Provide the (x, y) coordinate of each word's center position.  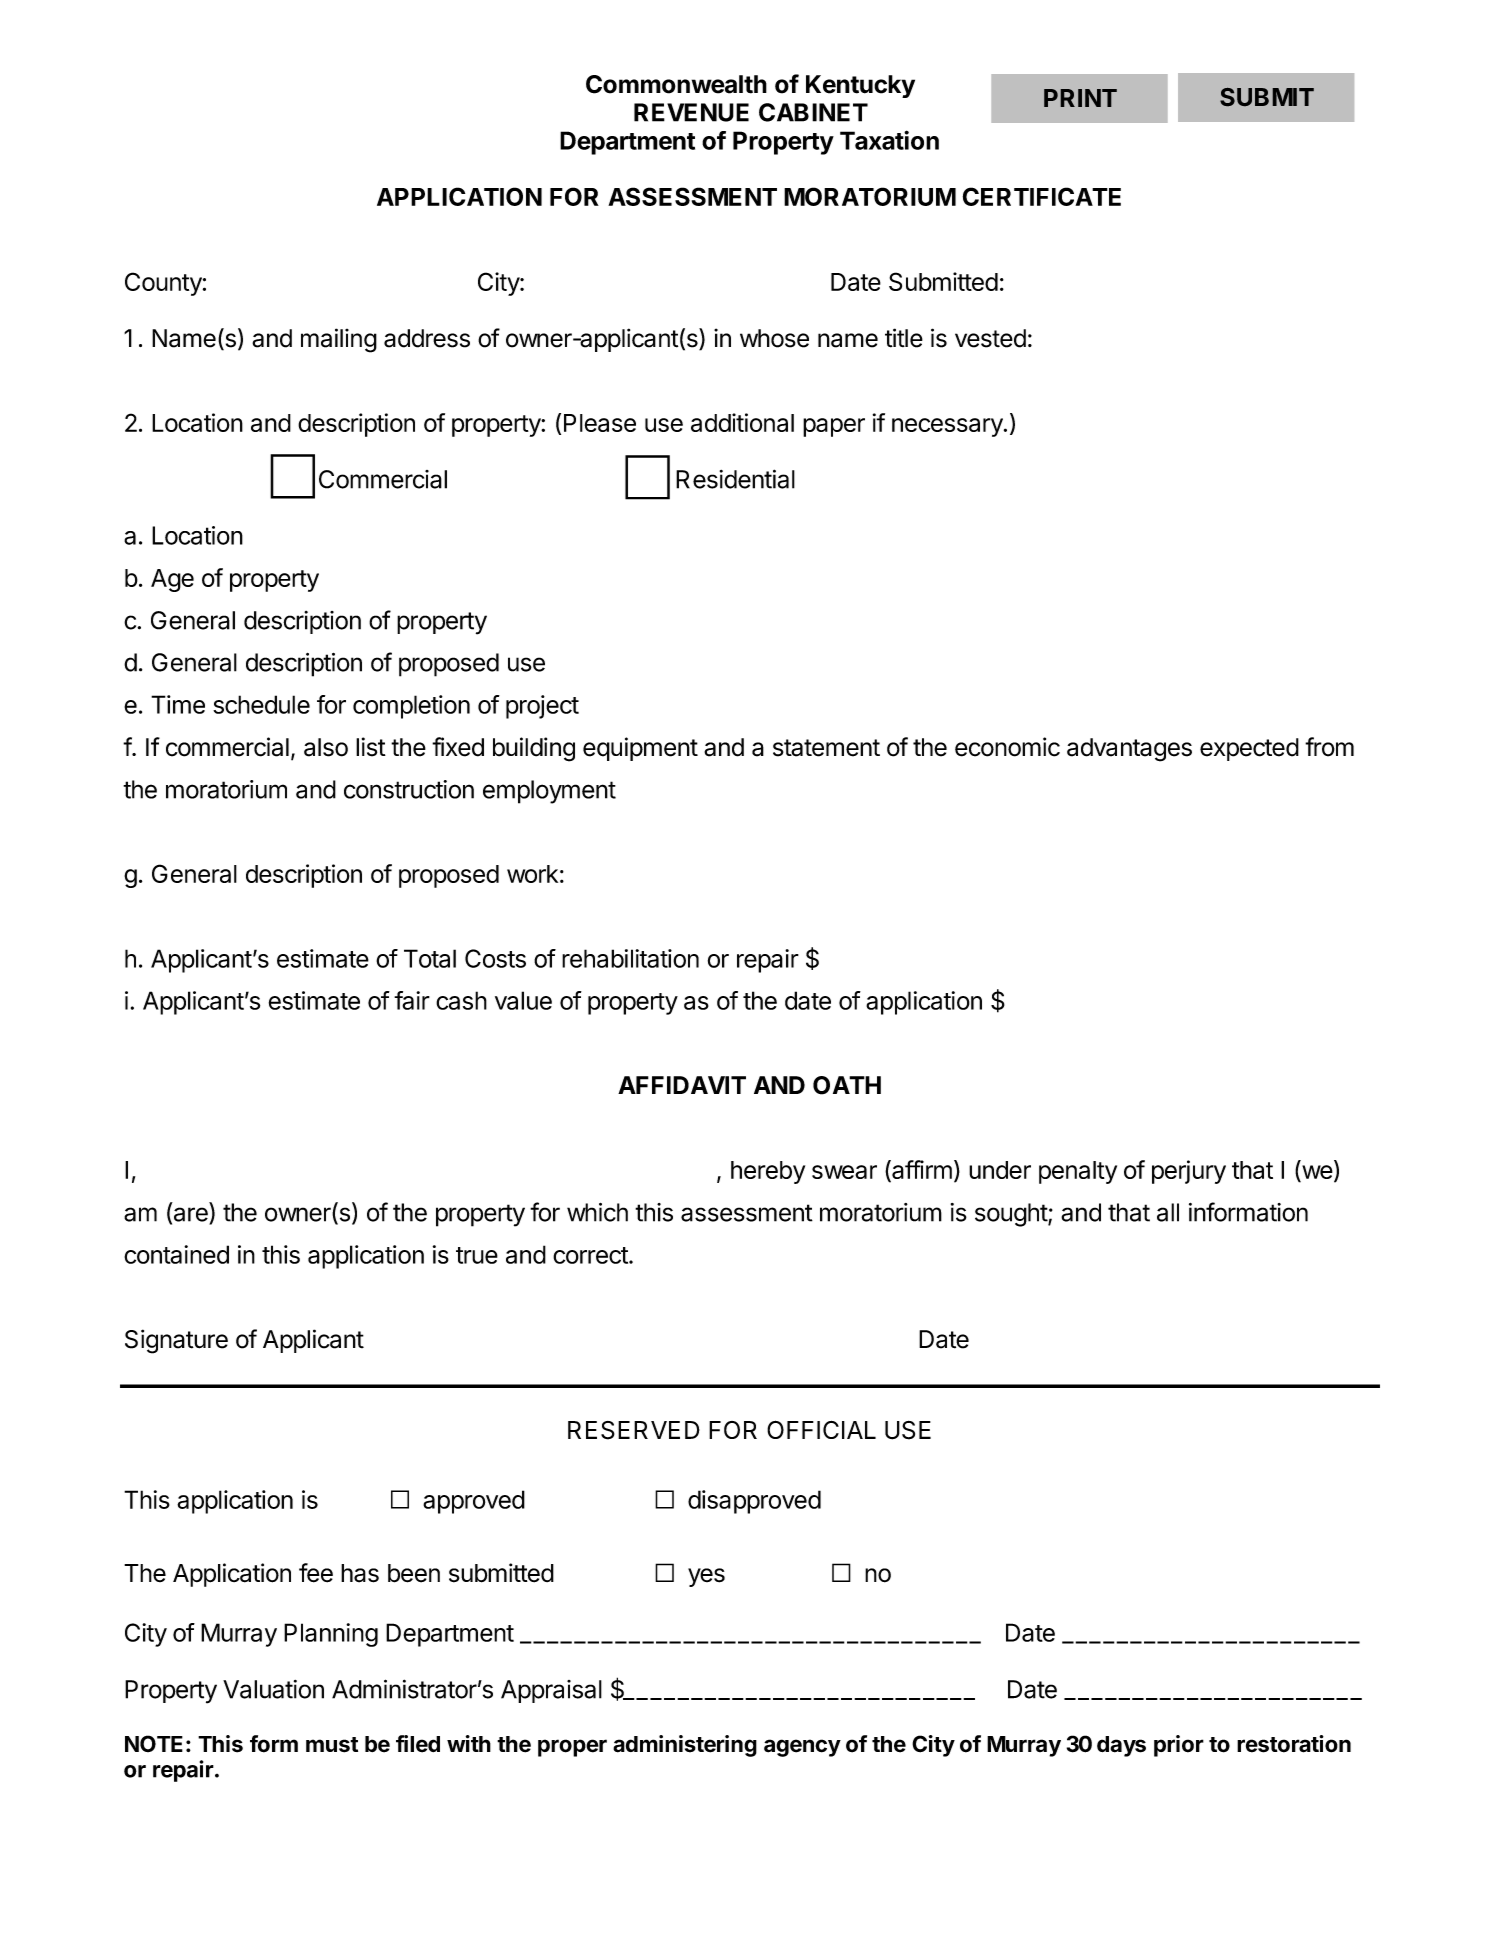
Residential (735, 479)
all (1168, 1212)
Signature (176, 1341)
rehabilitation (630, 958)
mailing (339, 340)
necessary (948, 427)
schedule (261, 704)
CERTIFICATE (1042, 196)
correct (590, 1255)
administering (685, 1746)
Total (430, 958)
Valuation (273, 1689)
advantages (1129, 750)
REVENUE (691, 112)
